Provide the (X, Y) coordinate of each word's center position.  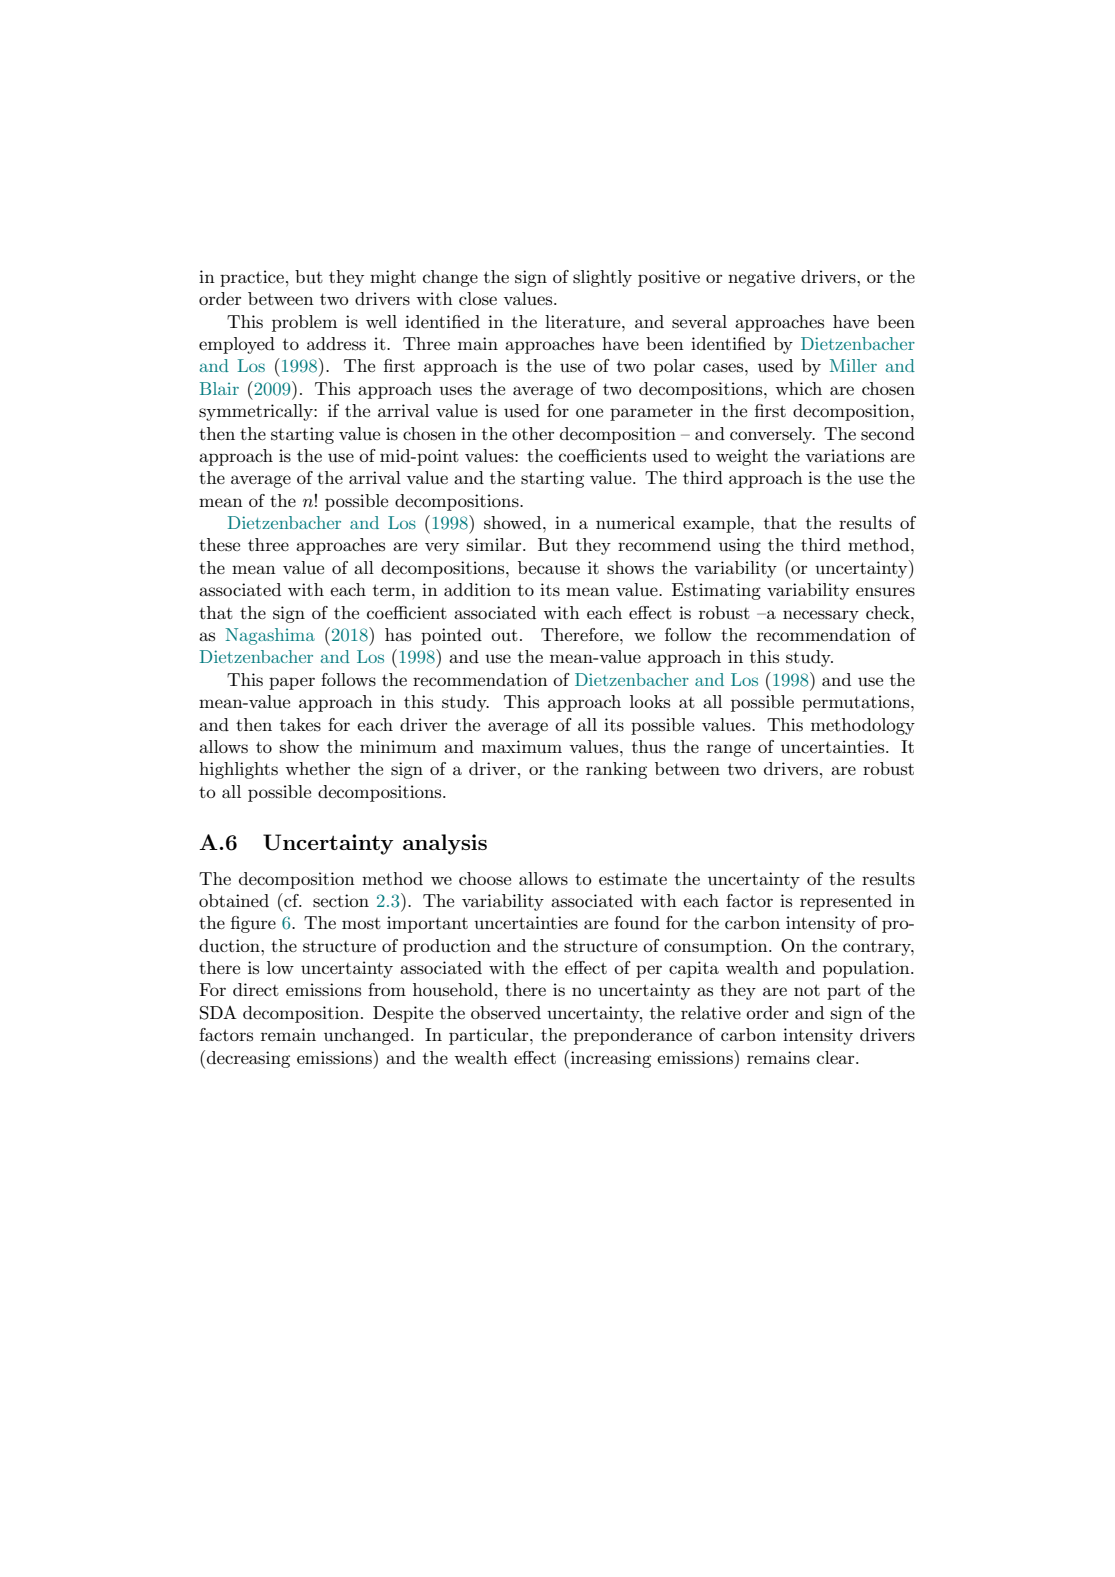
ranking (616, 770)
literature (584, 321)
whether (317, 768)
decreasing (248, 1059)
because (549, 568)
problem (304, 323)
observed (506, 1013)
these (219, 545)
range (729, 750)
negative (761, 278)
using (740, 546)
